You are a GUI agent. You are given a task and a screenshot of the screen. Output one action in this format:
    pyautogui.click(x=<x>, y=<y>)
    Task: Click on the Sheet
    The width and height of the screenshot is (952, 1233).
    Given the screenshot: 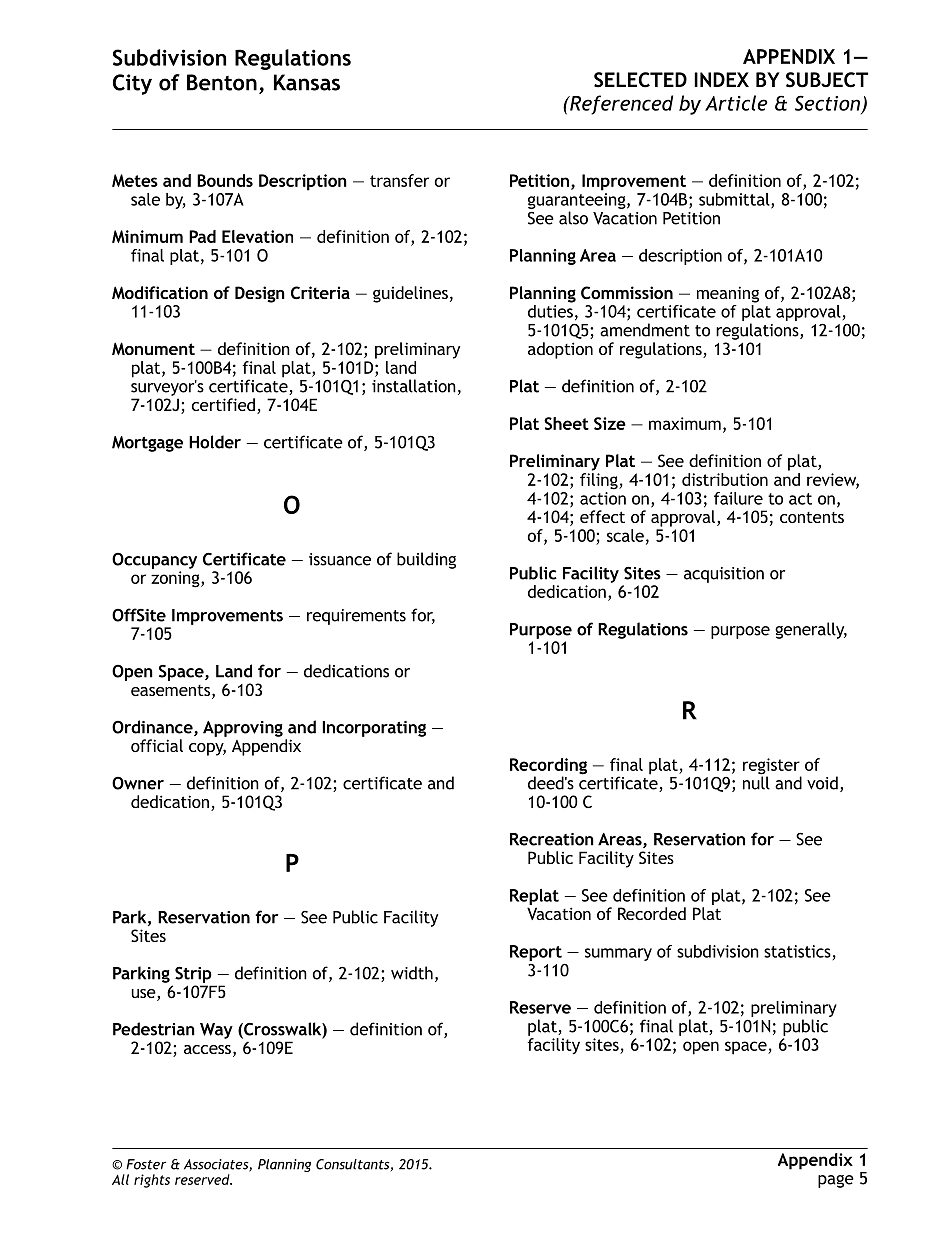 What is the action you would take?
    pyautogui.click(x=566, y=423)
